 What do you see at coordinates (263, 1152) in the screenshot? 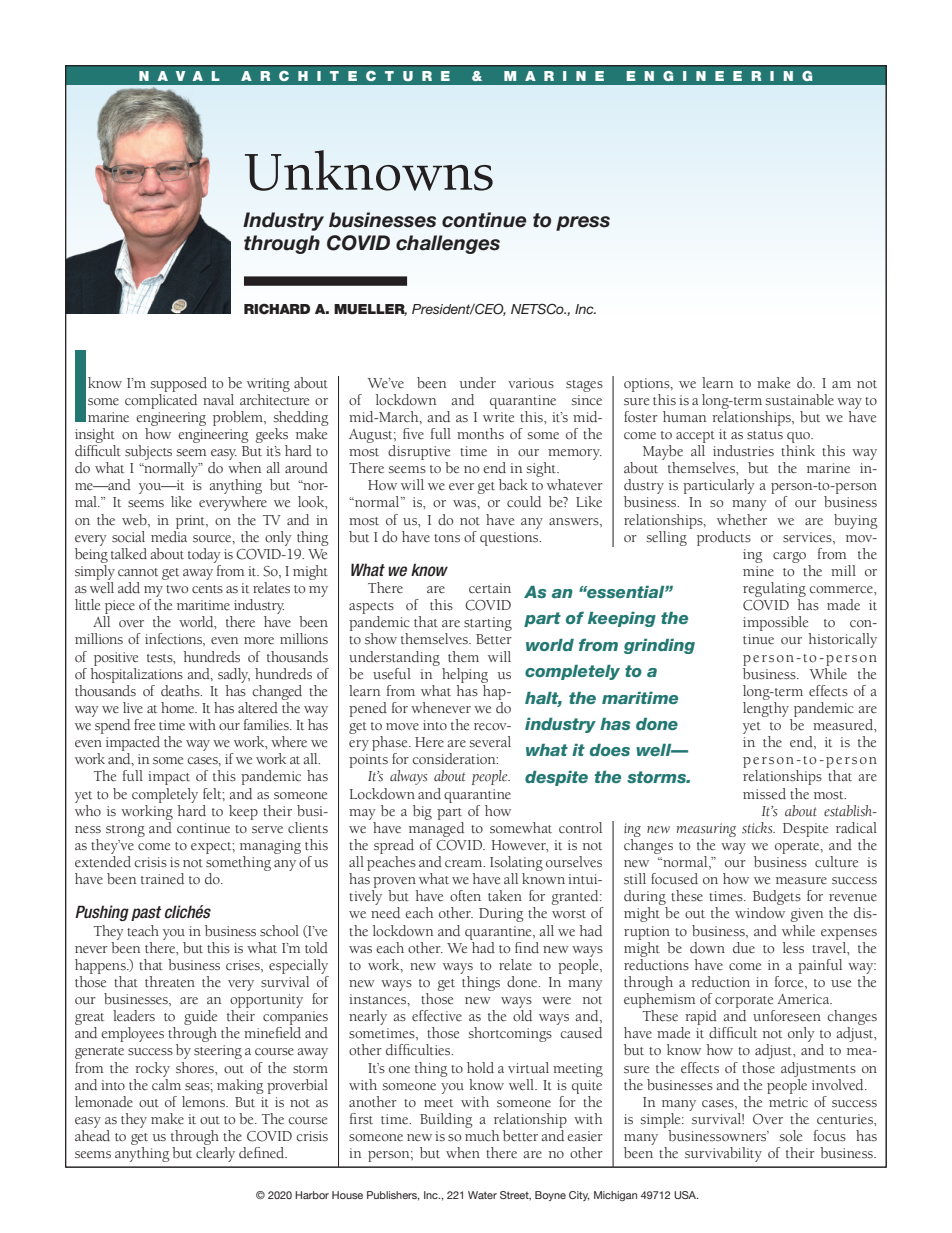
I see `defined` at bounding box center [263, 1152].
